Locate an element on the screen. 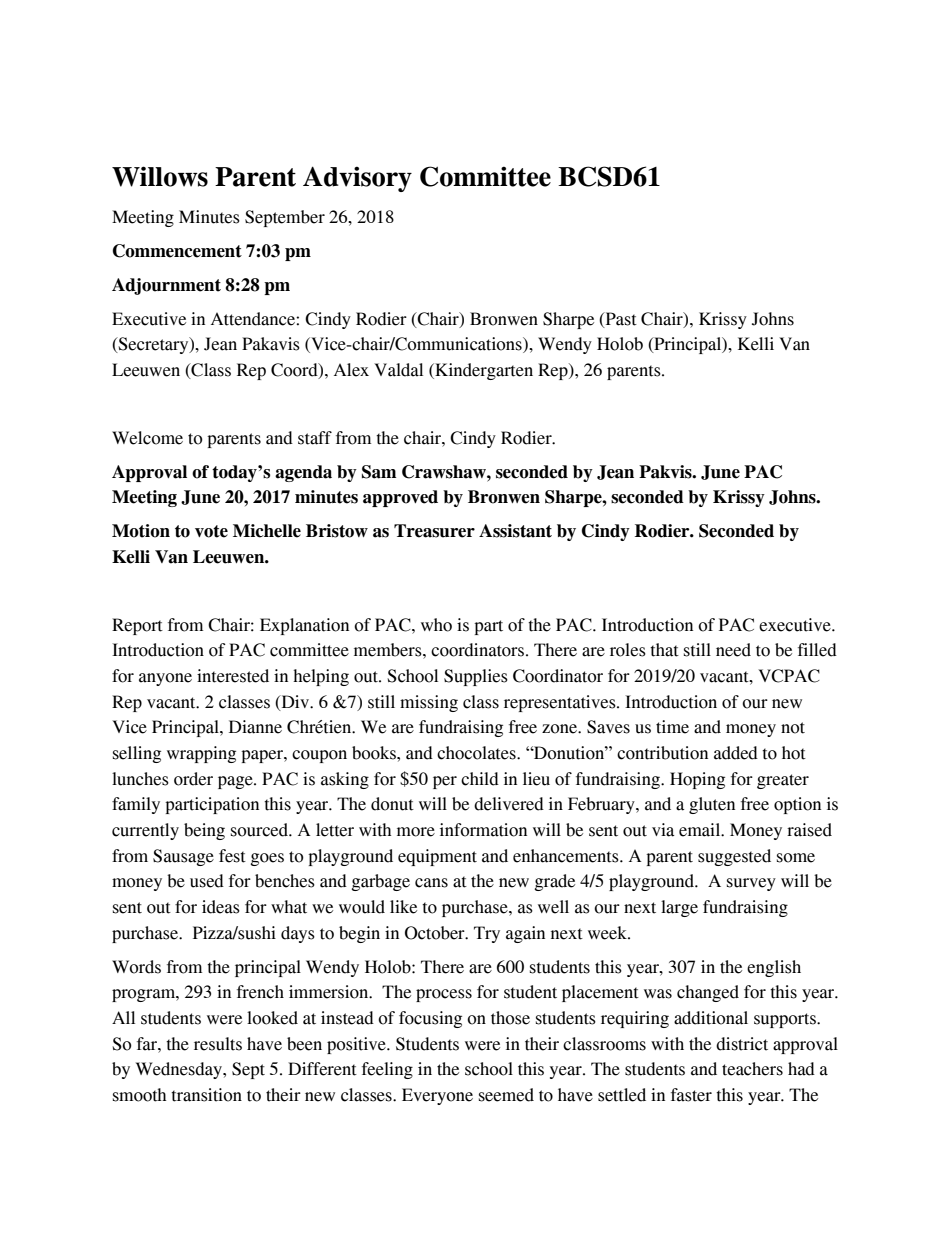  Kindergarten is located at coordinates (483, 371).
